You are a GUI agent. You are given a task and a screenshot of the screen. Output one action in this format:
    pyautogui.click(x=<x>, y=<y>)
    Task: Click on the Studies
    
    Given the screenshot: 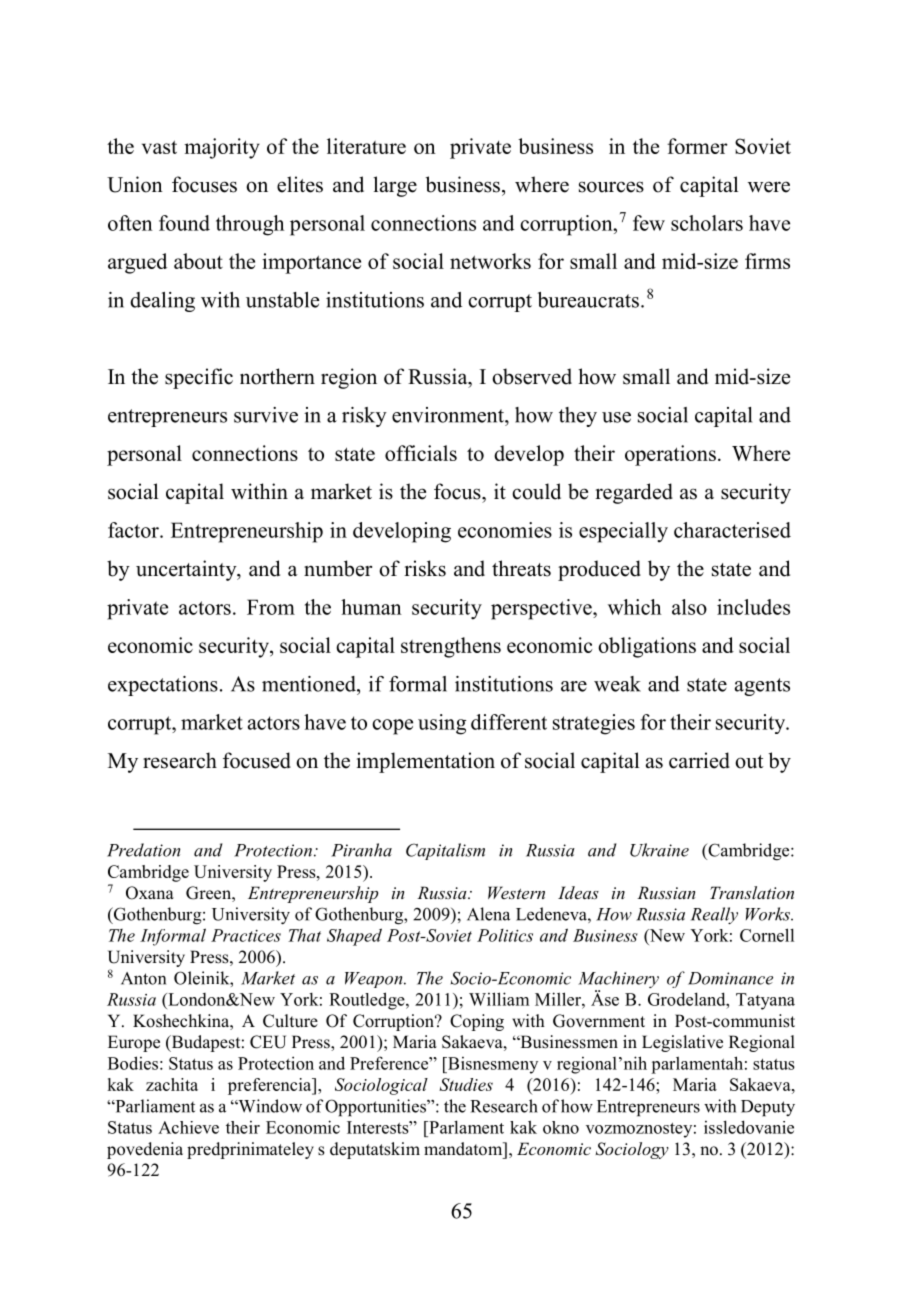 What is the action you would take?
    pyautogui.click(x=466, y=1084)
